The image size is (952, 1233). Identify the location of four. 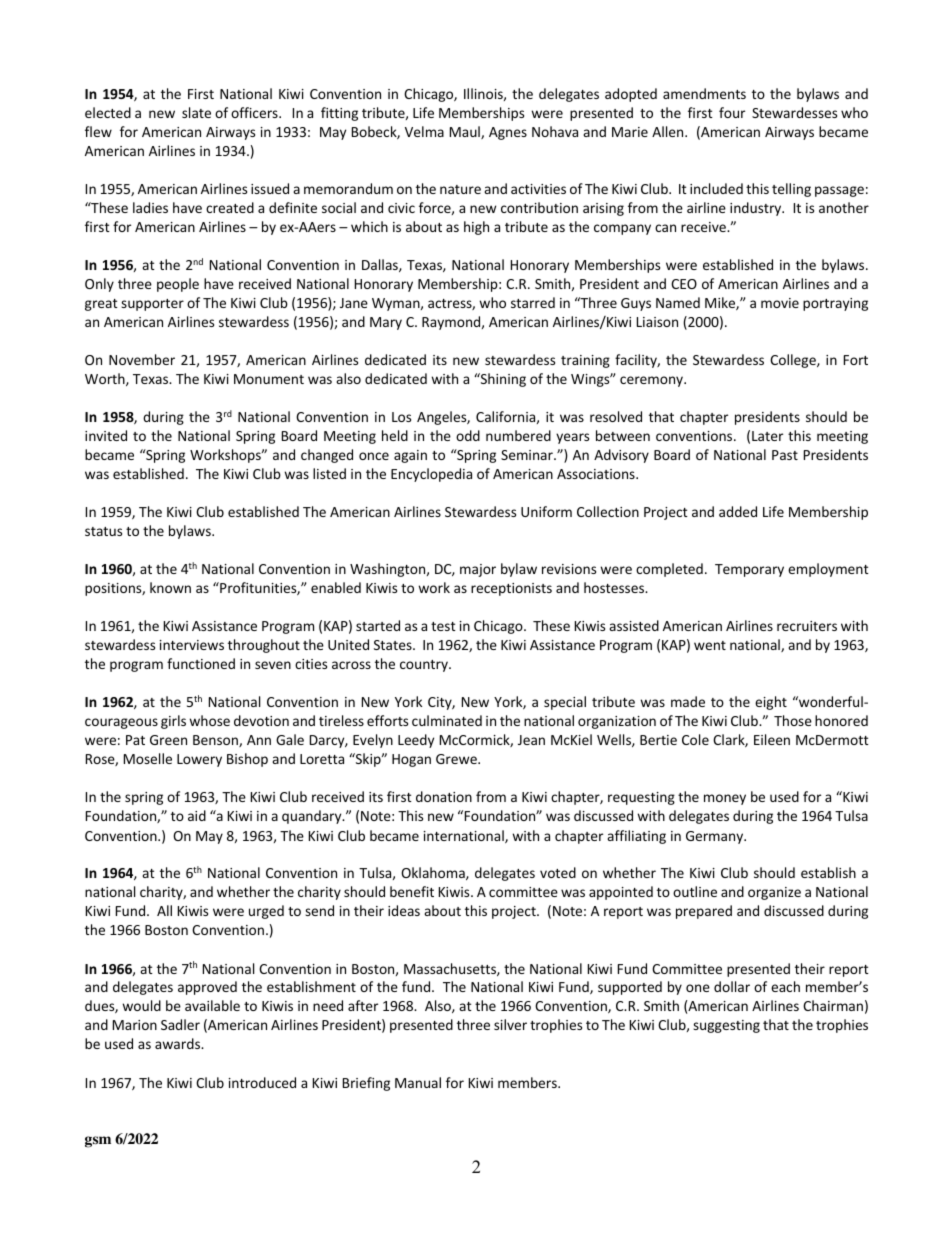
(732, 112).
